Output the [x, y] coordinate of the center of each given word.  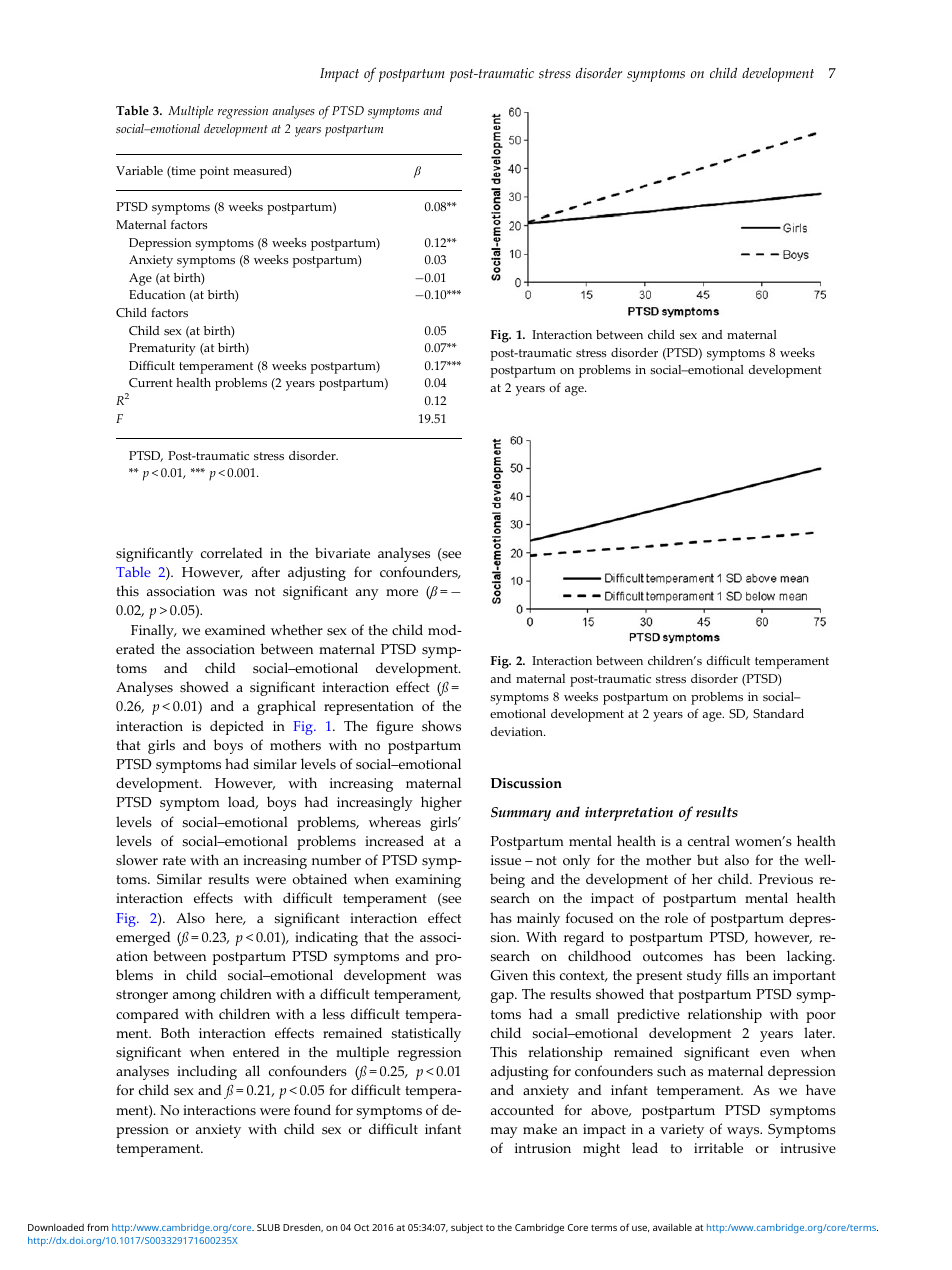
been [761, 955]
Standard [778, 713]
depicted [237, 727]
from [98, 1227]
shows [441, 726]
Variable [139, 170]
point [214, 172]
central [709, 840]
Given [509, 975]
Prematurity [162, 349]
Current [151, 383]
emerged [143, 938]
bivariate [342, 552]
